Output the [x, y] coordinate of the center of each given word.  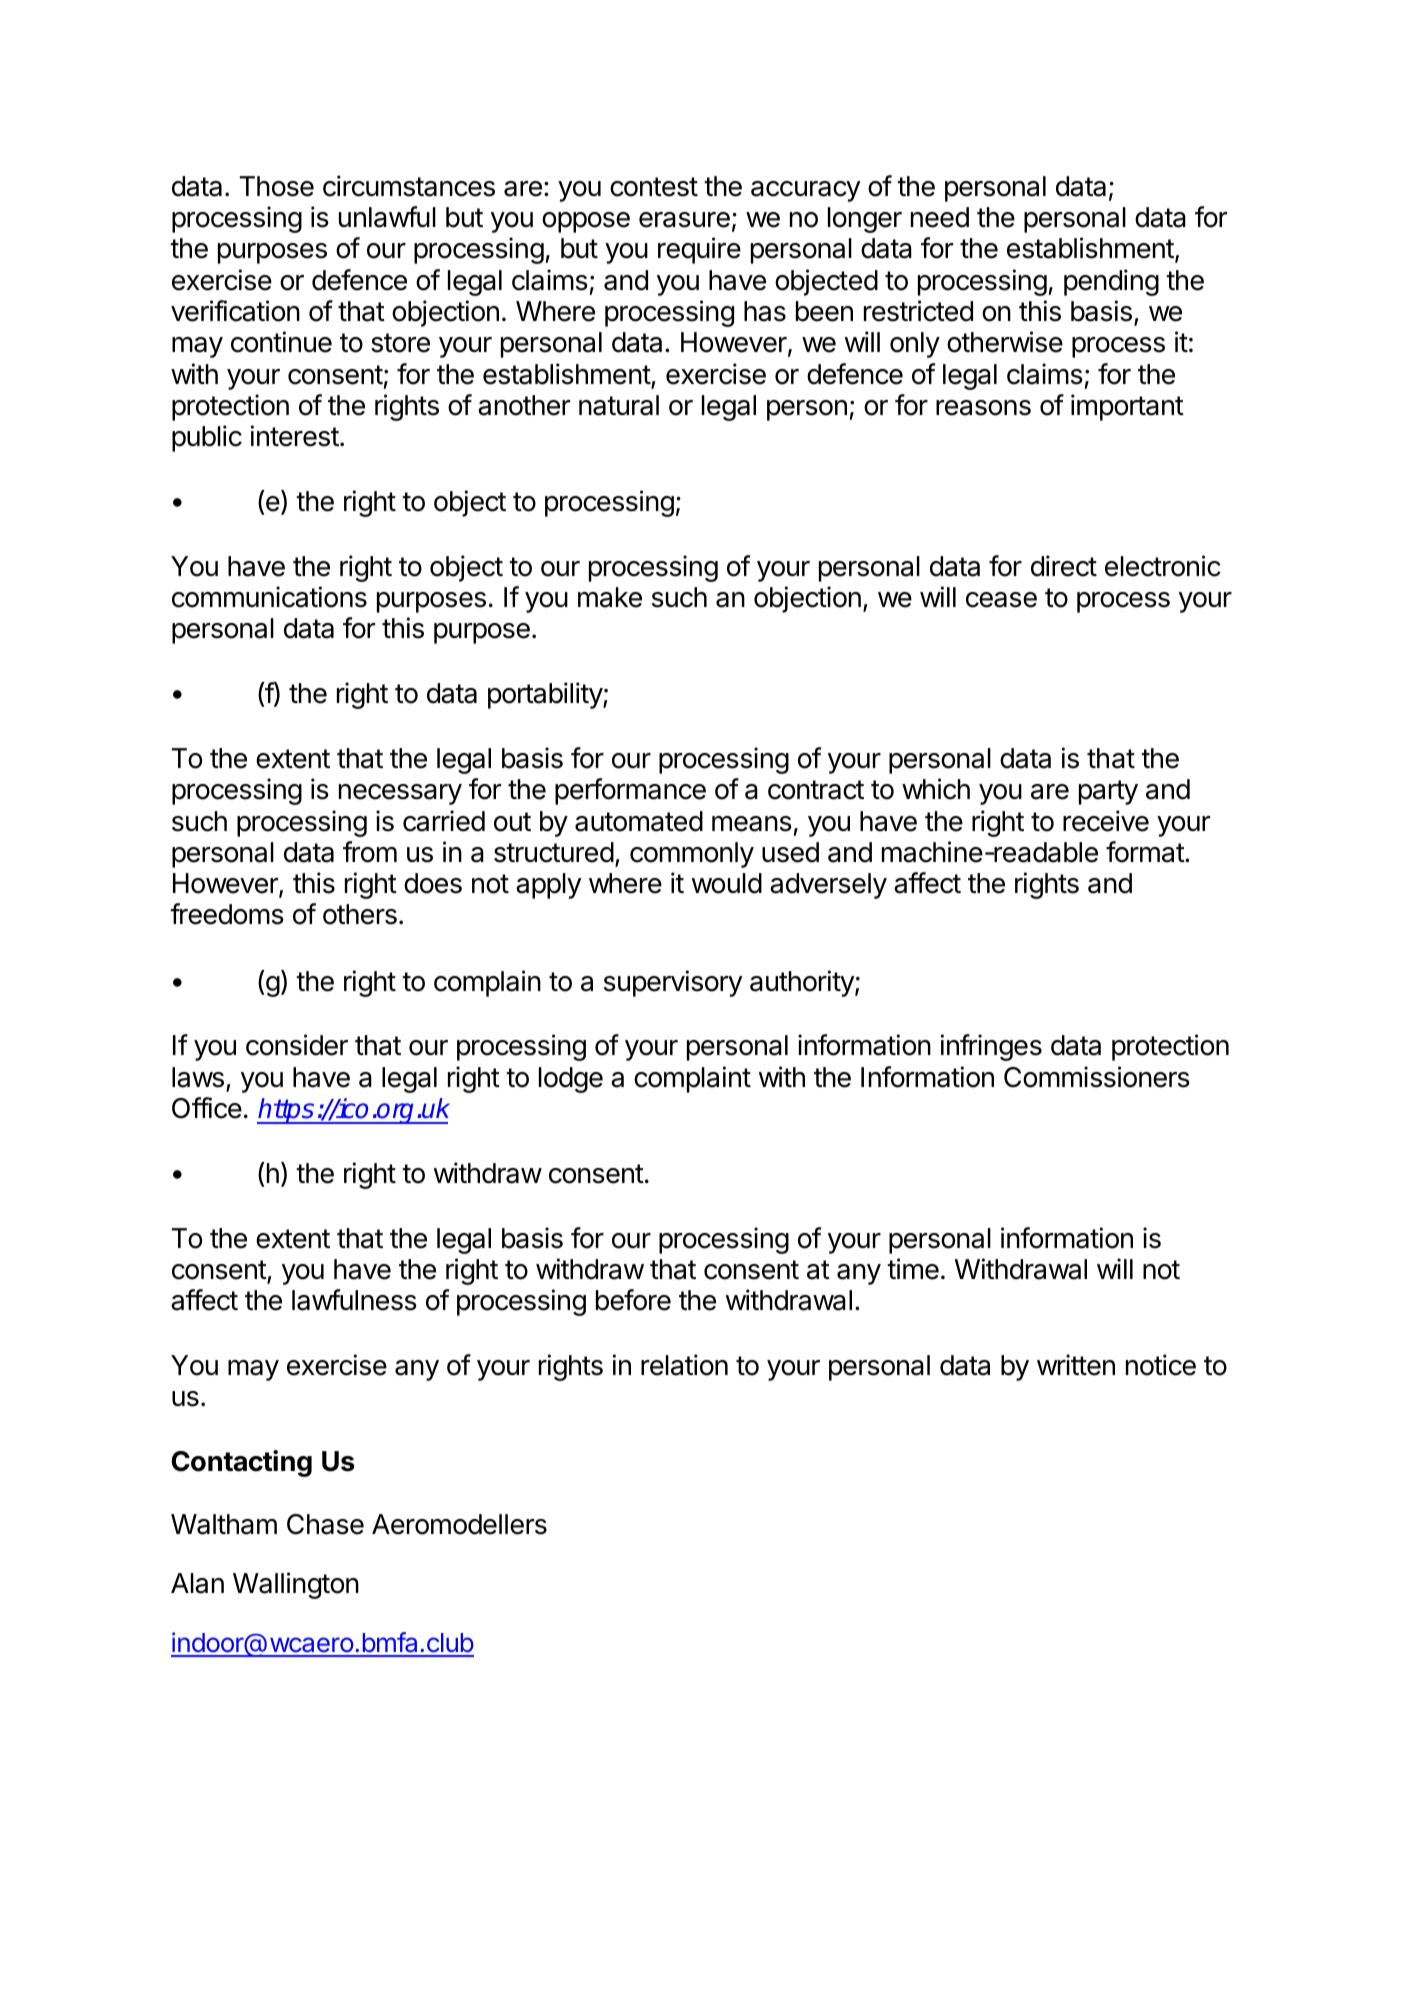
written [1076, 1365]
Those [277, 186]
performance [630, 791]
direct [1064, 566]
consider [297, 1045]
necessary [400, 794]
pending [1111, 282]
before [633, 1300]
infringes [991, 1047]
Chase [325, 1524]
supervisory [673, 983]
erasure [684, 220]
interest [295, 436]
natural [619, 405]
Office [207, 1108]
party [1108, 792]
